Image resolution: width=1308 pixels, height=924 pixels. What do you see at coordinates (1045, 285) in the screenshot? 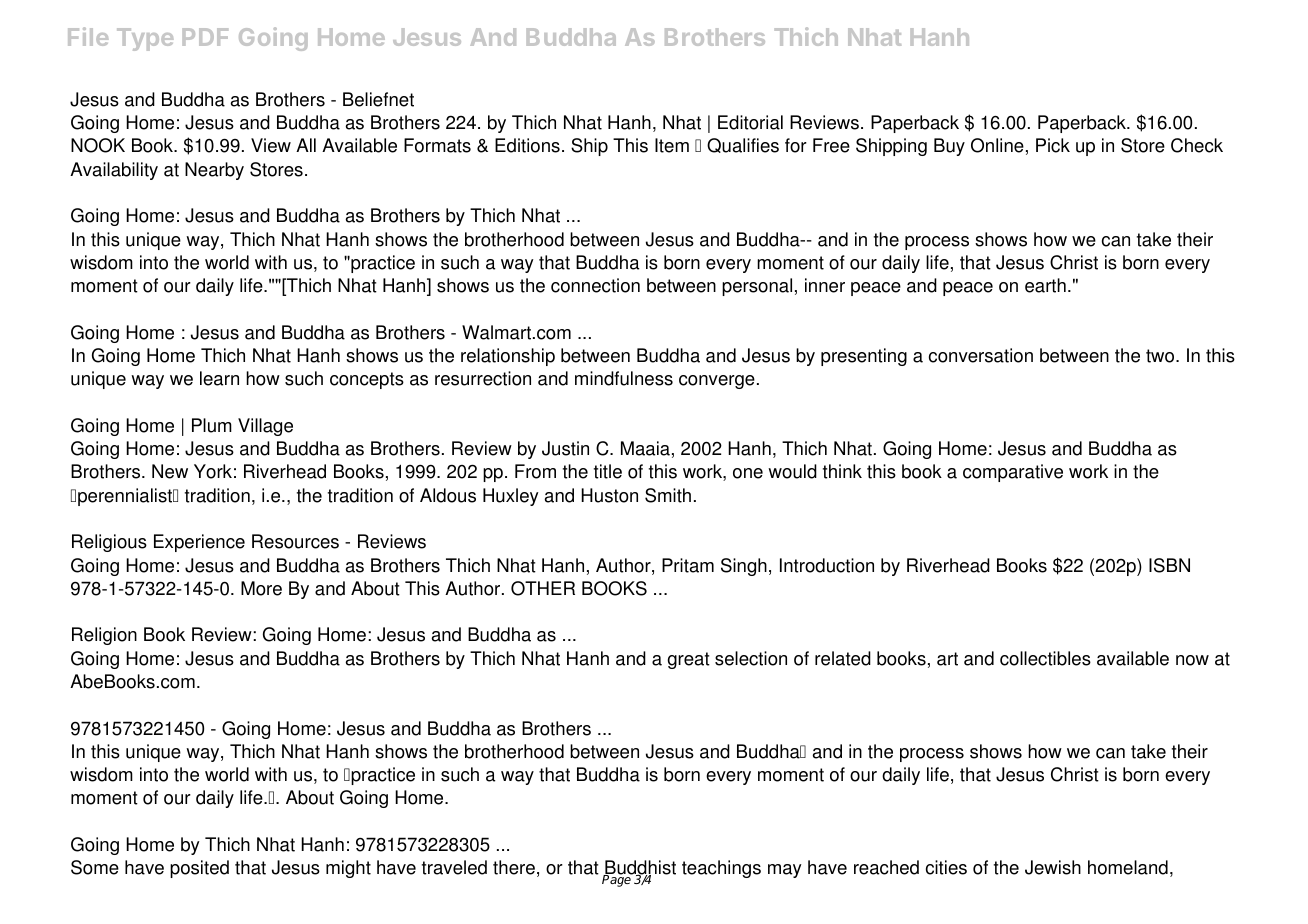
I see `earth` at bounding box center [1045, 285].
